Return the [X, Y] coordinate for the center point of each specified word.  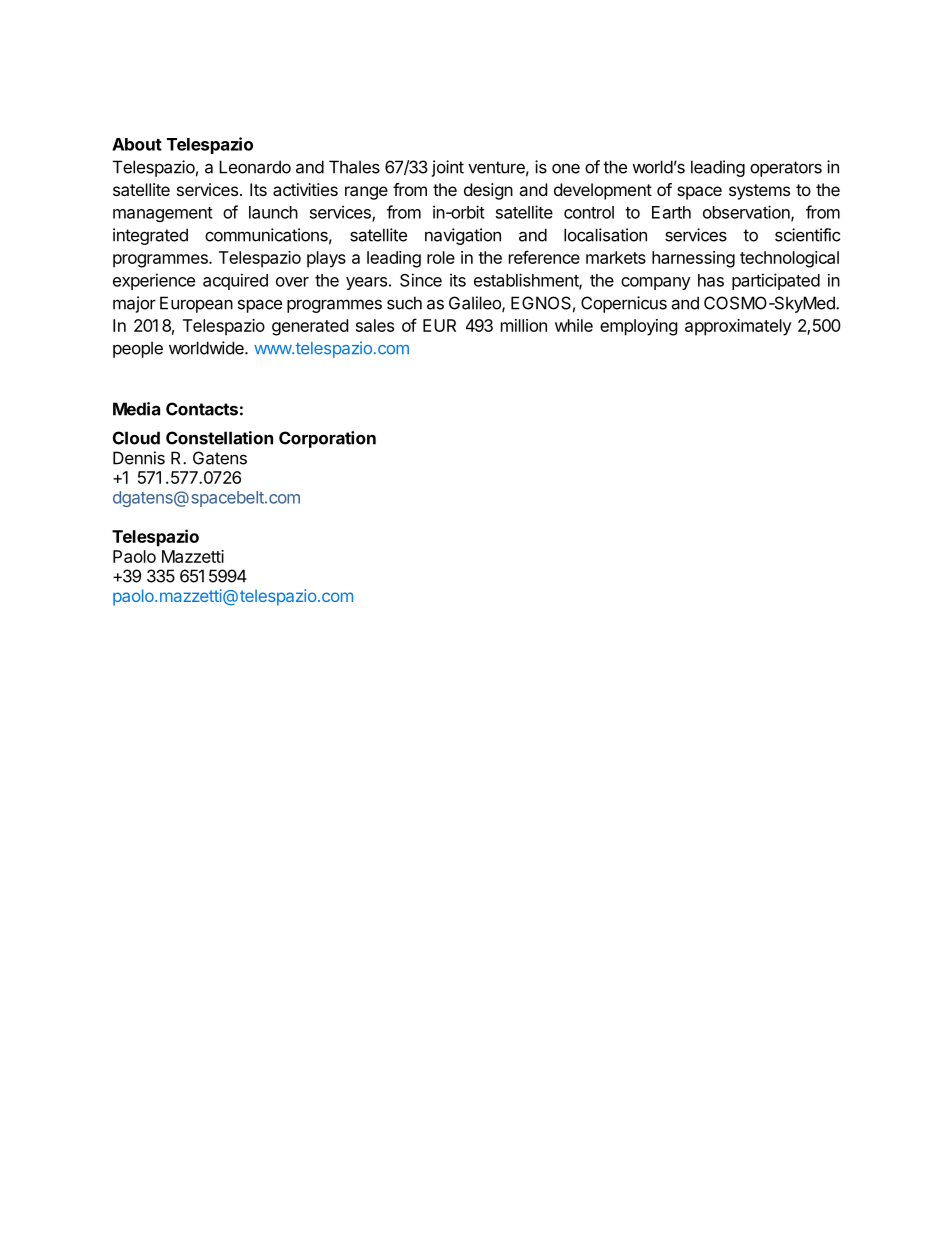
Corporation [327, 439]
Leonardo [255, 167]
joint [448, 168]
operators [786, 169]
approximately [738, 327]
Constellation [219, 438]
